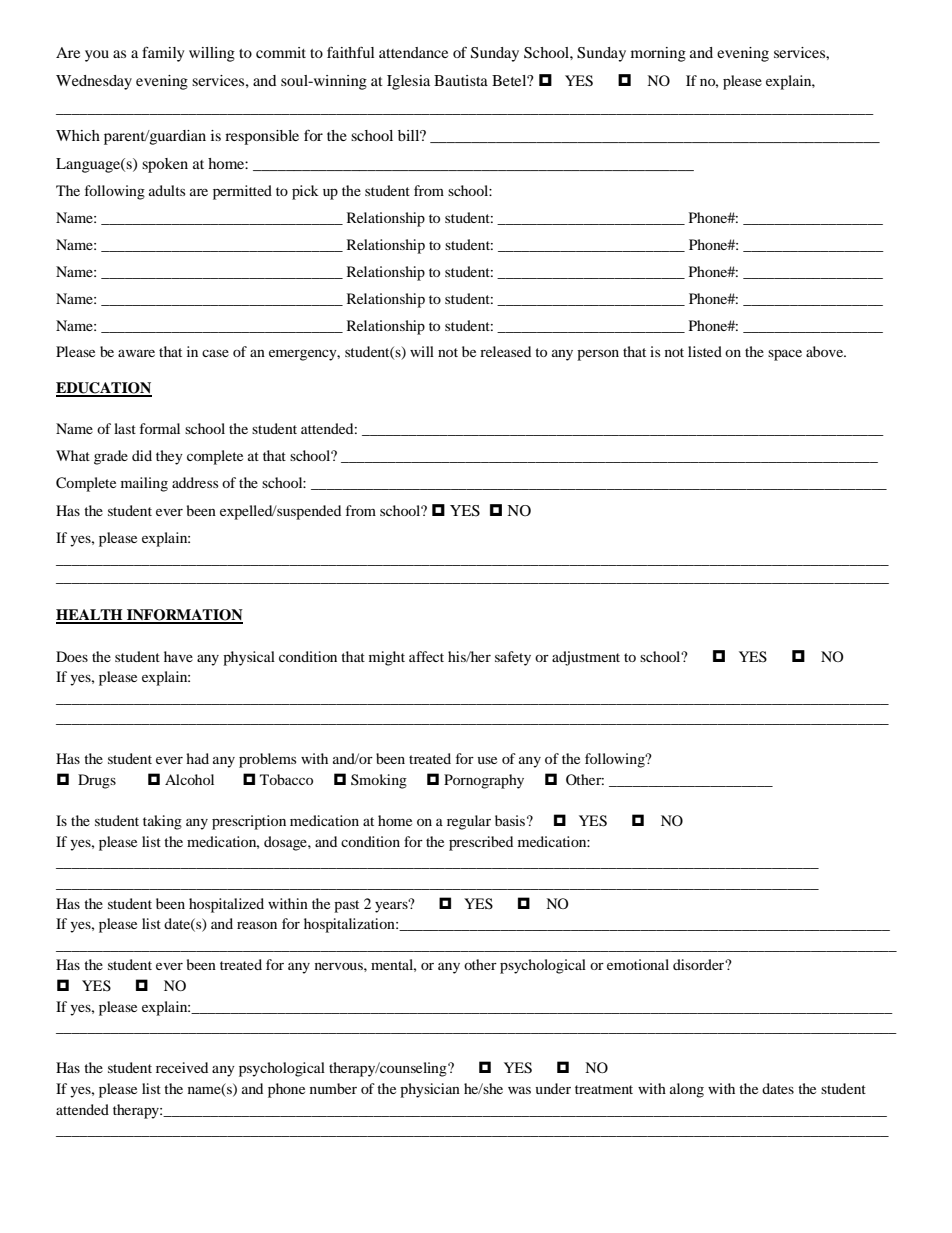 The width and height of the document is (952, 1233). I want to click on affect, so click(426, 656).
